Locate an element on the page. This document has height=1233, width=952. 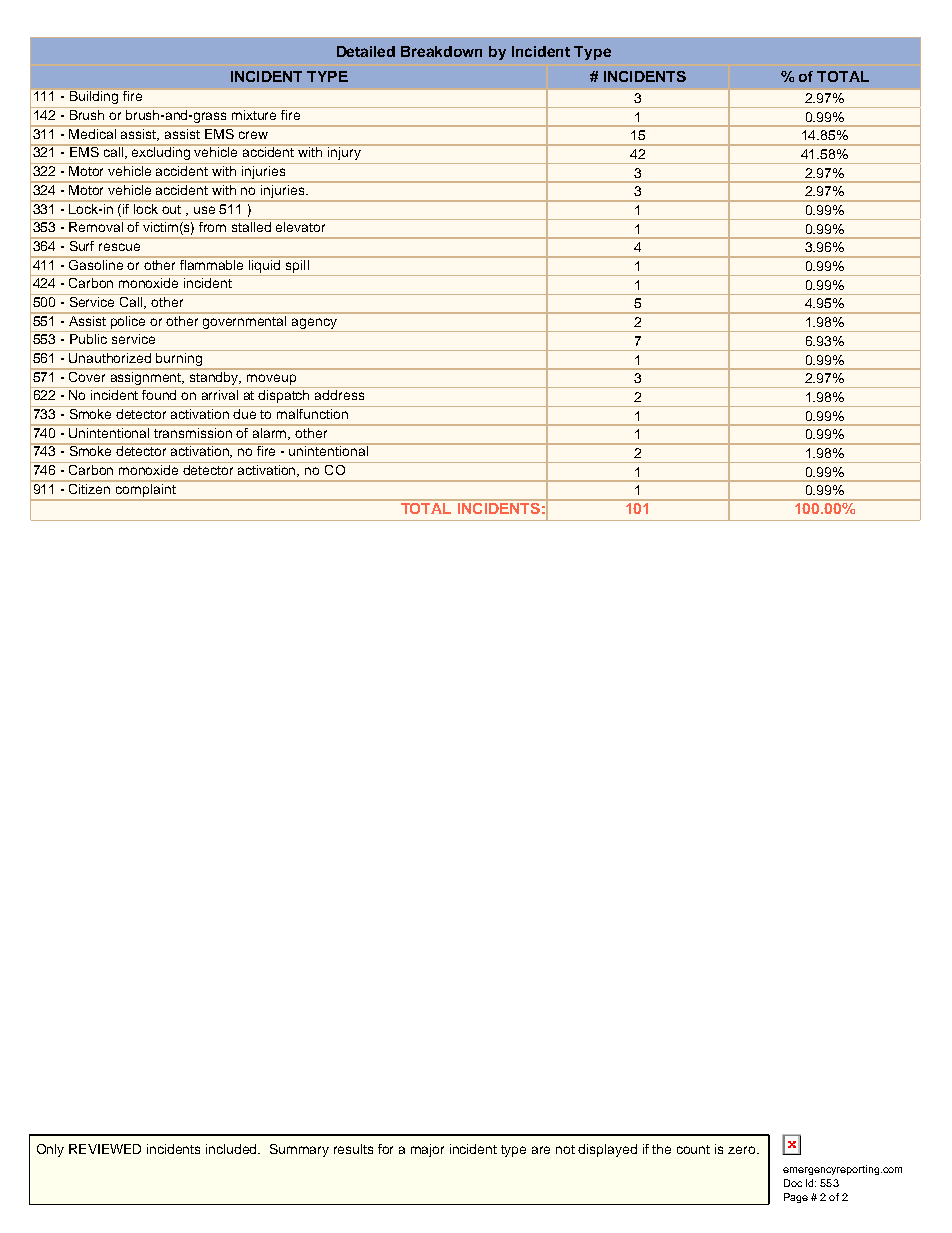
Detailed is located at coordinates (366, 51).
